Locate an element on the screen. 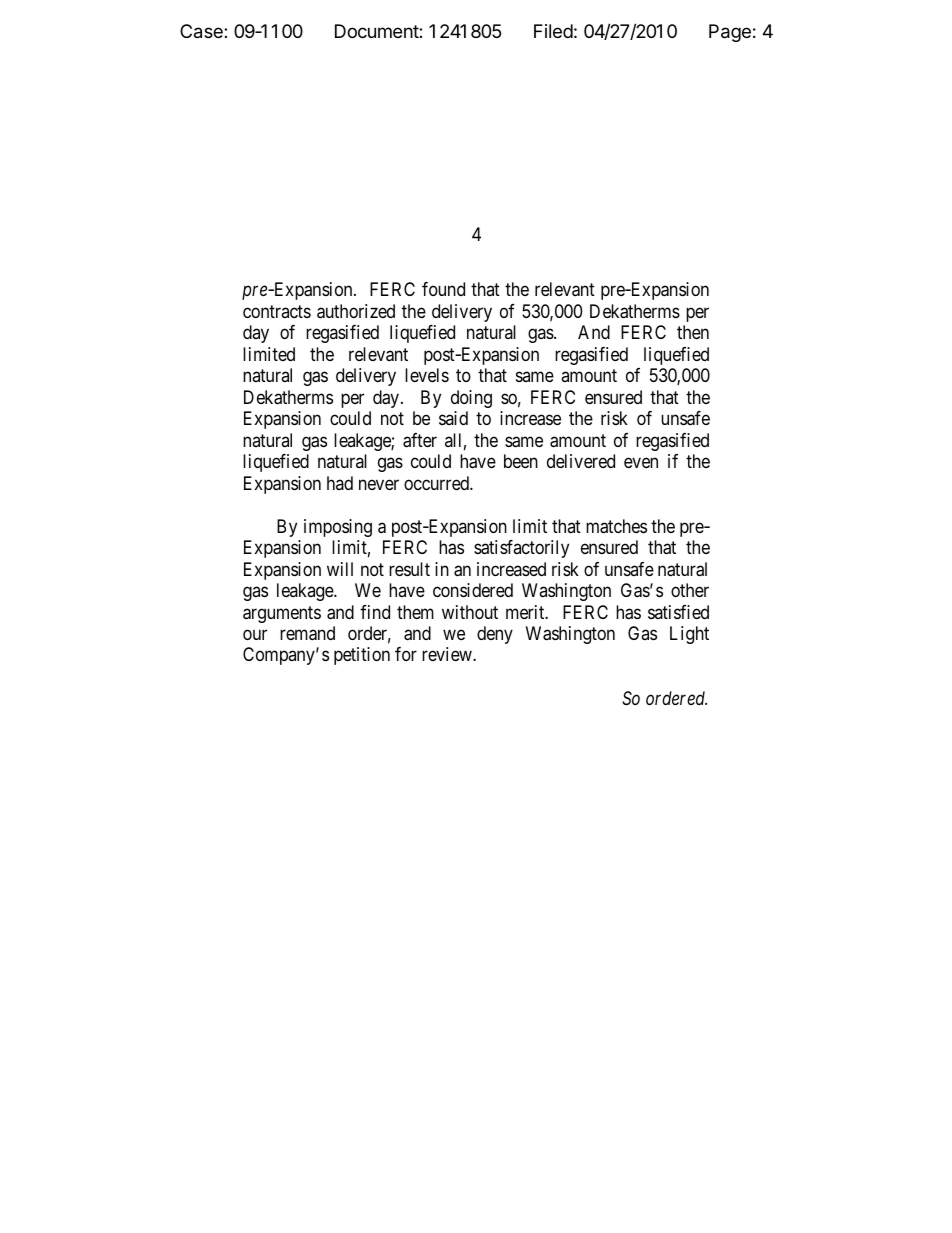 This screenshot has height=1233, width=952. then is located at coordinates (693, 332).
